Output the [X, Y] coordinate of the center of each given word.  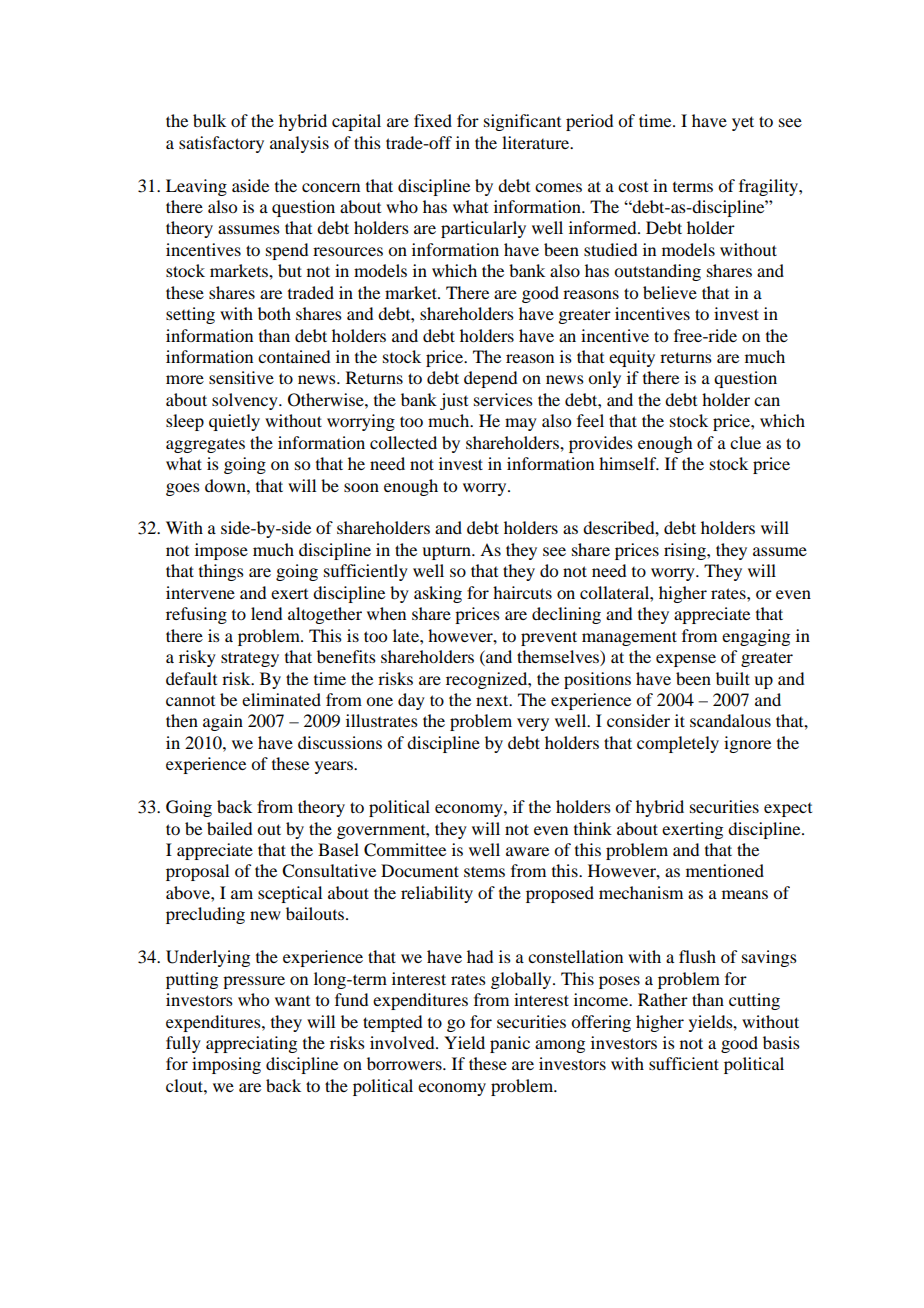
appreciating [251, 1044]
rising [686, 551]
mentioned [725, 870]
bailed [229, 828]
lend [266, 613]
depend [490, 379]
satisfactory [221, 144]
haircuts [522, 592]
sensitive [241, 377]
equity [632, 358]
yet [743, 123]
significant [522, 122]
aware [527, 851]
